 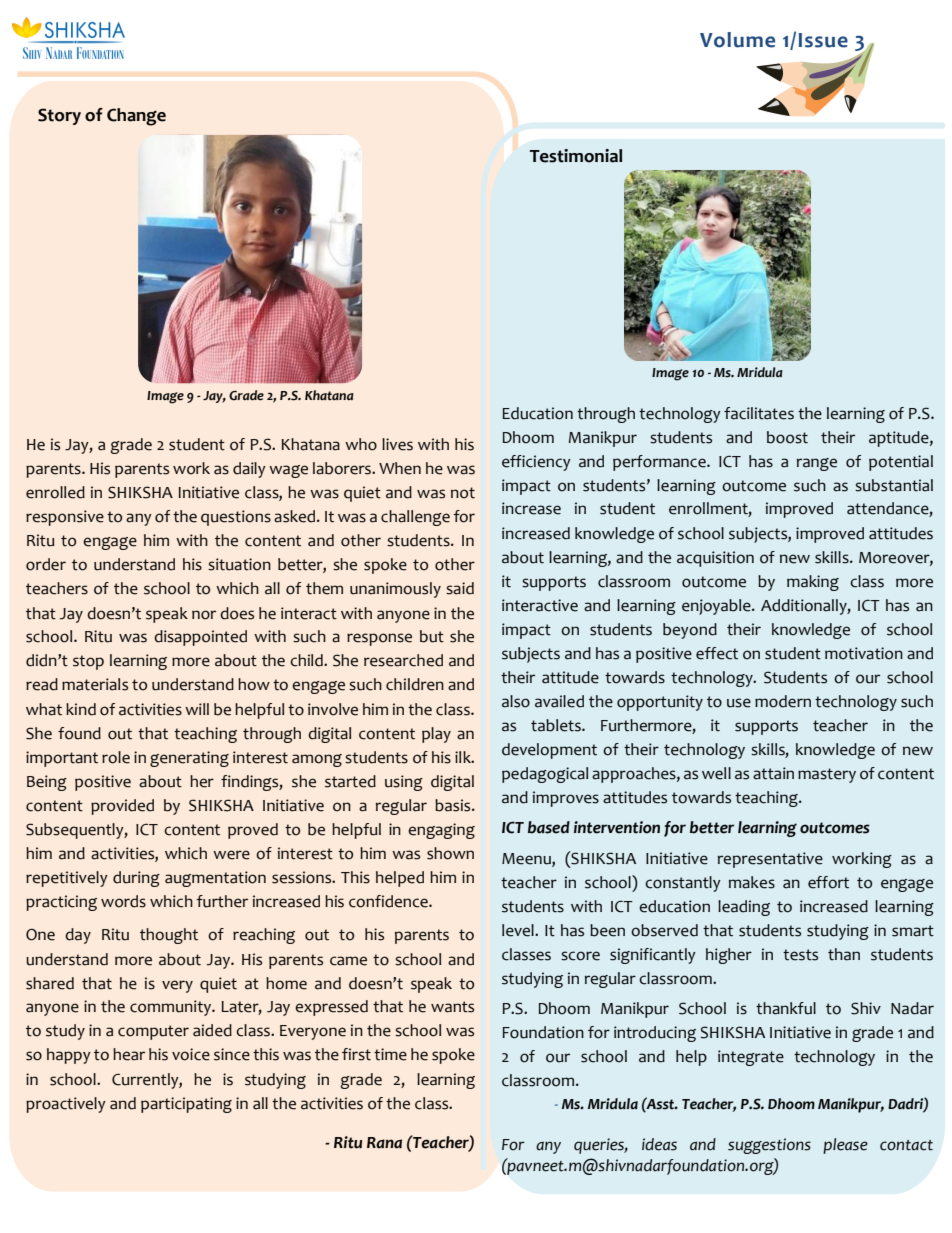 What do you see at coordinates (737, 40) in the screenshot?
I see `Volume` at bounding box center [737, 40].
